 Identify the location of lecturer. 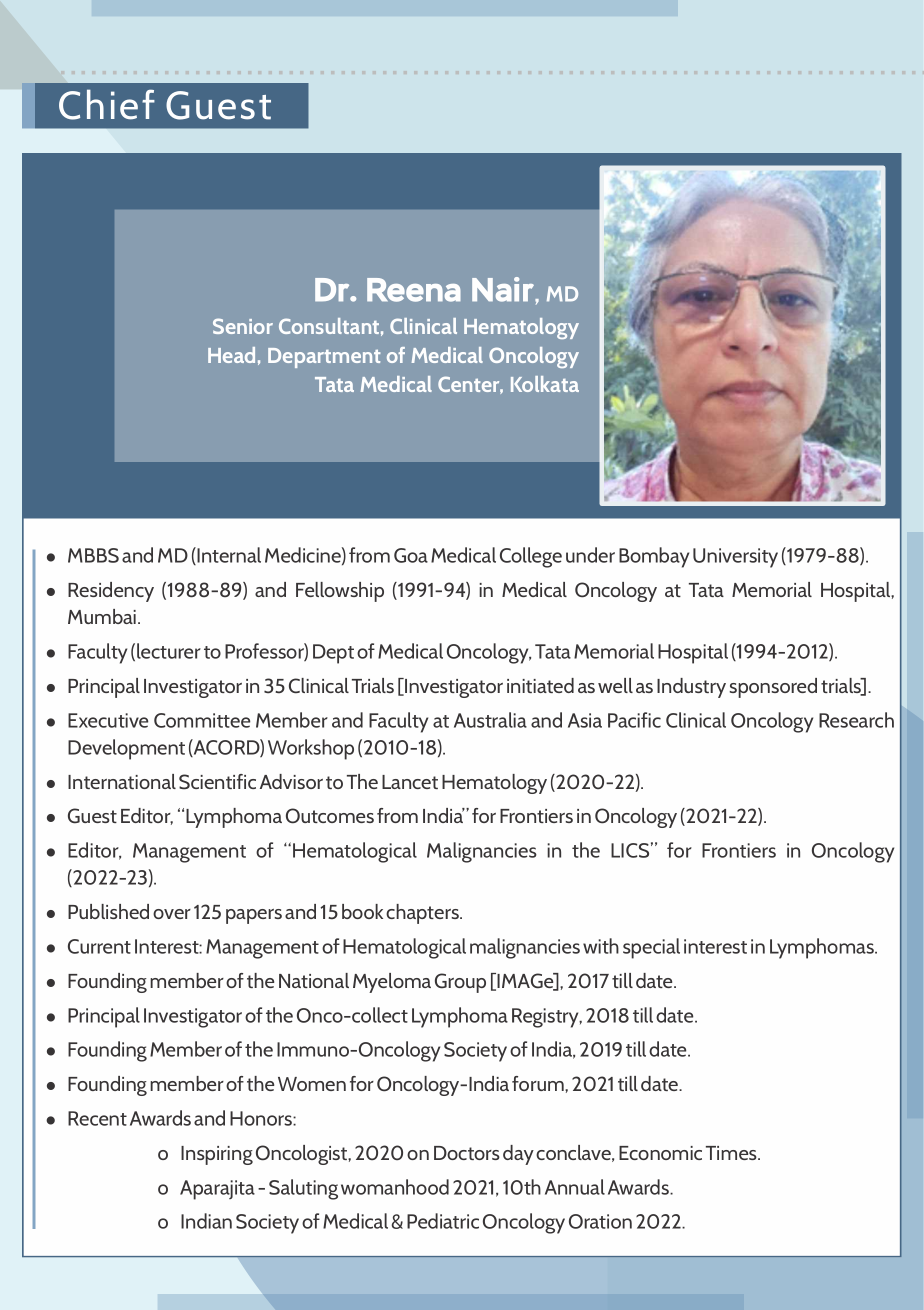
(169, 651).
